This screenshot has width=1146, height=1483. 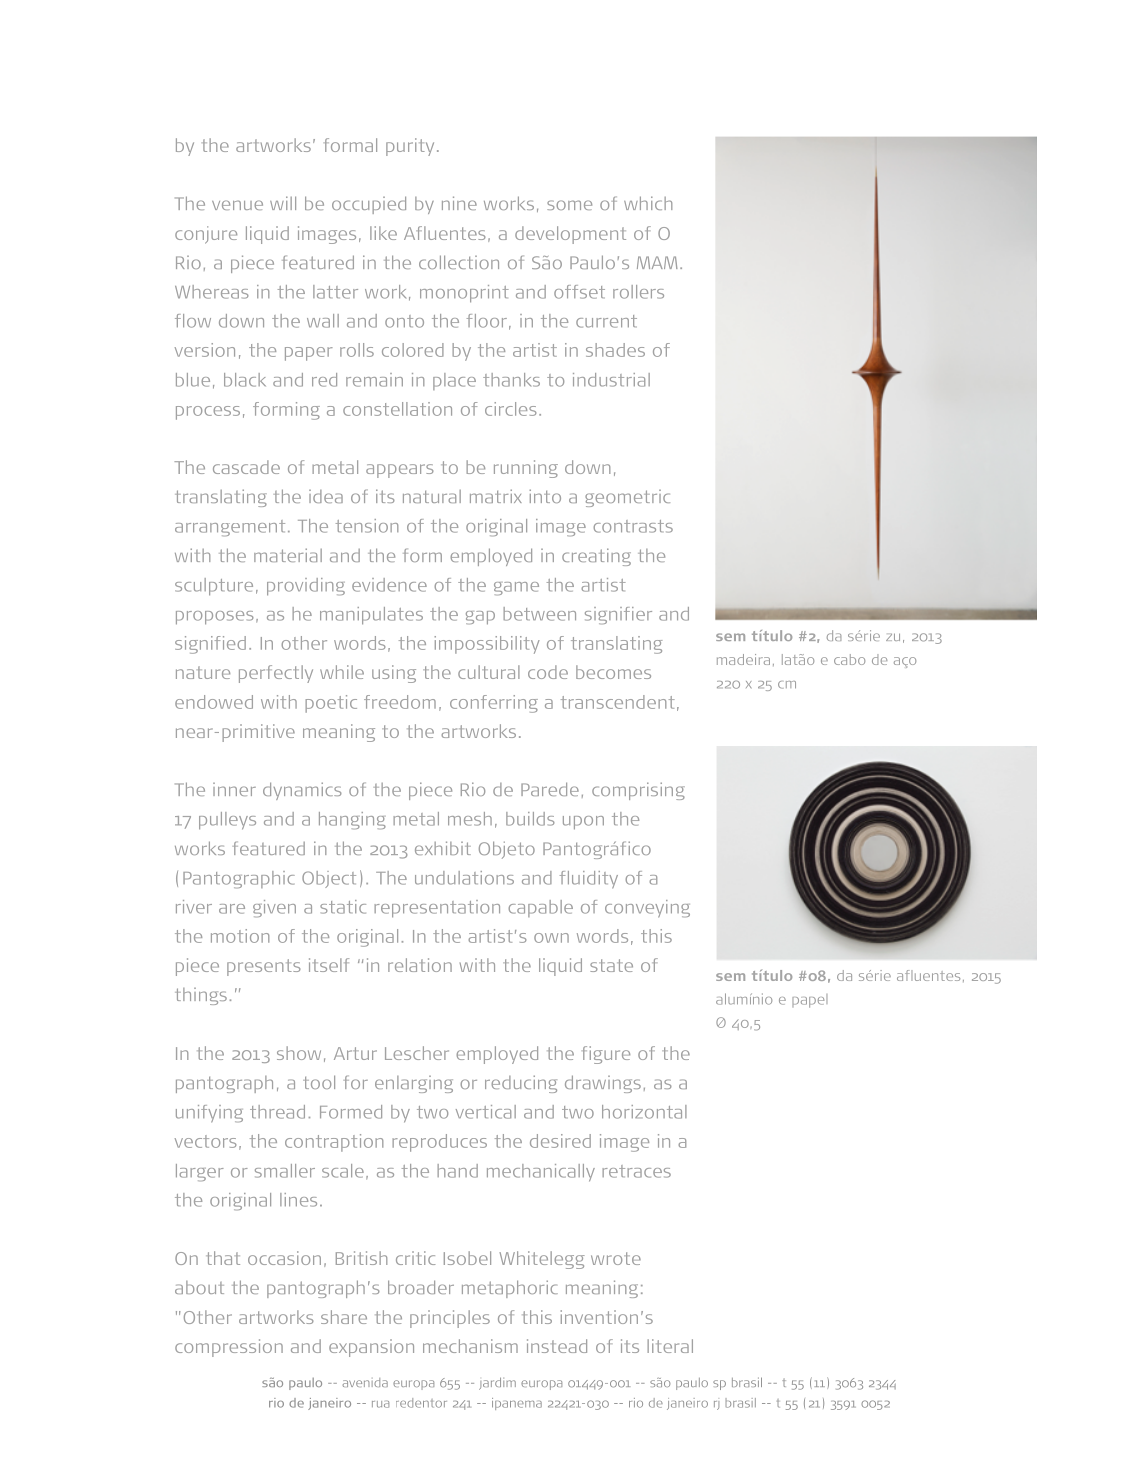 I want to click on show, so click(x=299, y=1053).
